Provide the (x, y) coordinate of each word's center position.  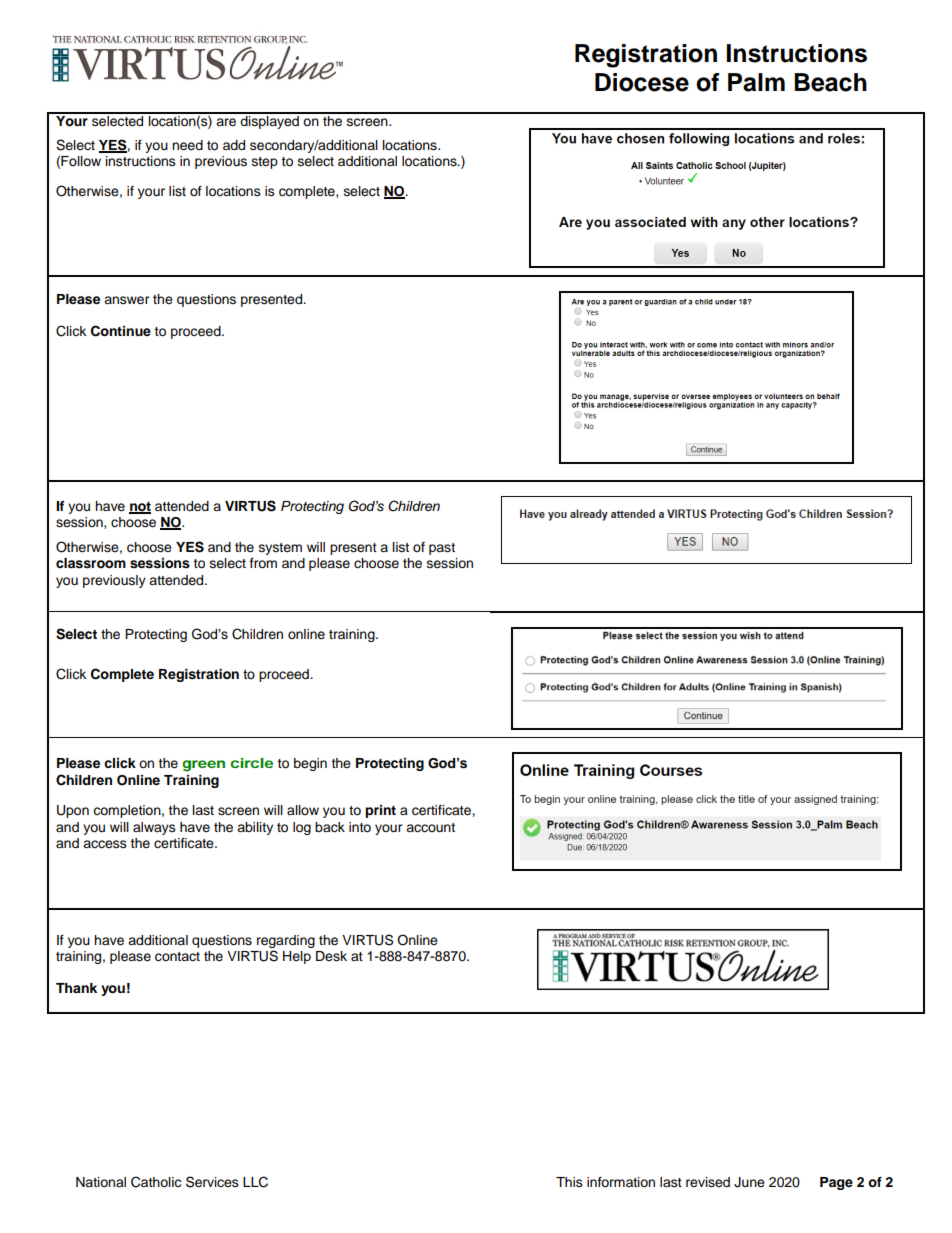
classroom (91, 563)
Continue (121, 331)
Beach (830, 82)
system (280, 549)
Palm (756, 82)
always (154, 828)
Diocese (642, 82)
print (380, 811)
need (187, 145)
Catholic (156, 1182)
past (442, 549)
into (360, 827)
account (430, 828)
